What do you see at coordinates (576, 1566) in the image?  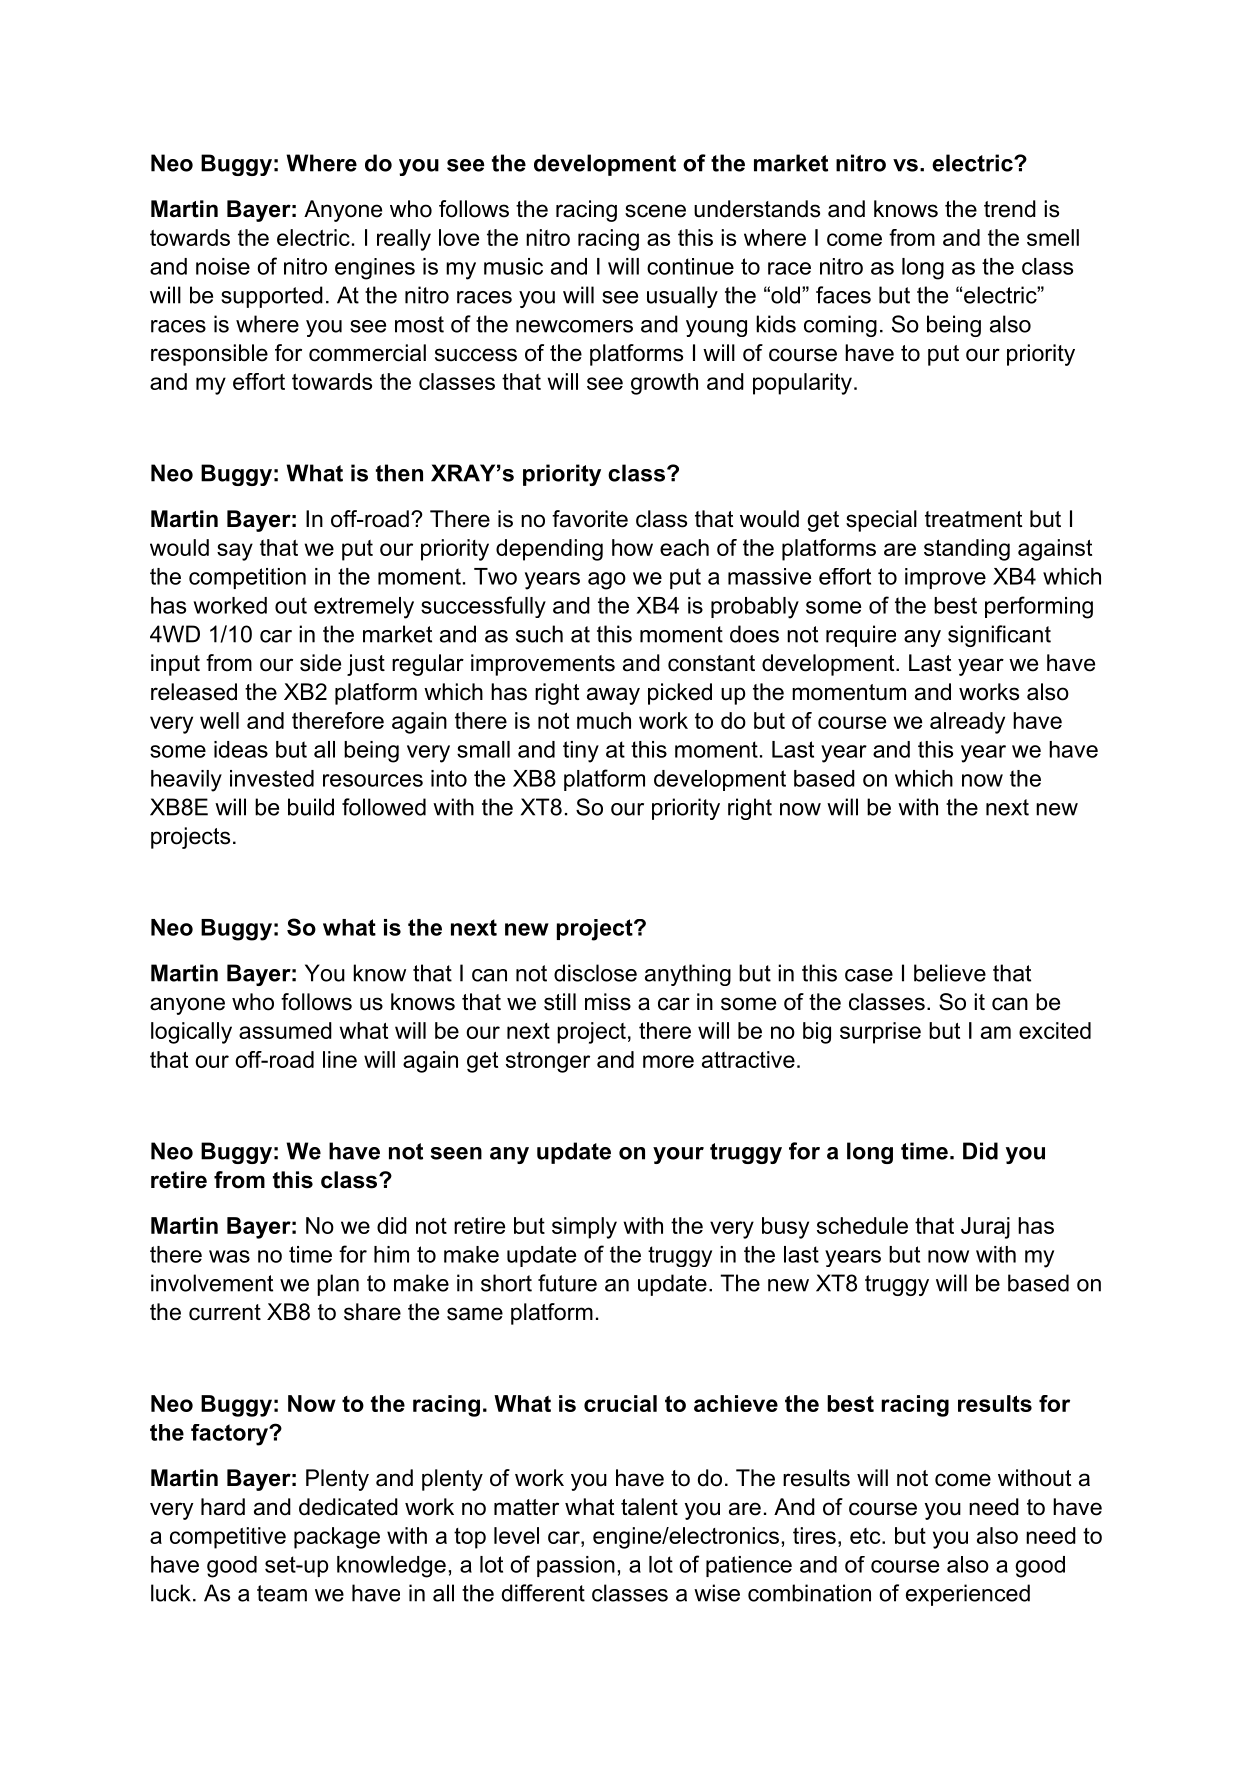 I see `passion` at bounding box center [576, 1566].
